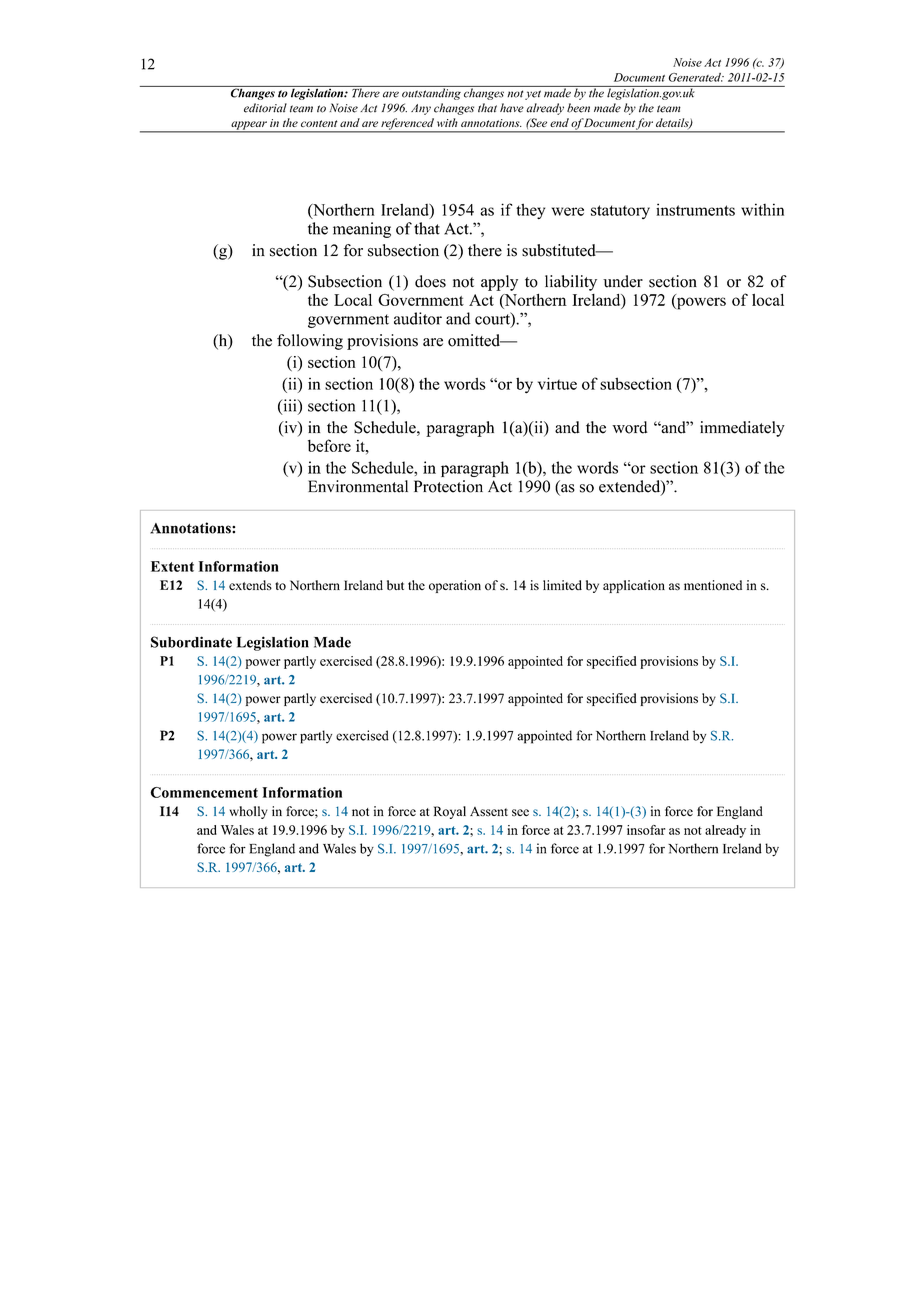  Describe the element at coordinates (623, 281) in the document. I see `under` at that location.
